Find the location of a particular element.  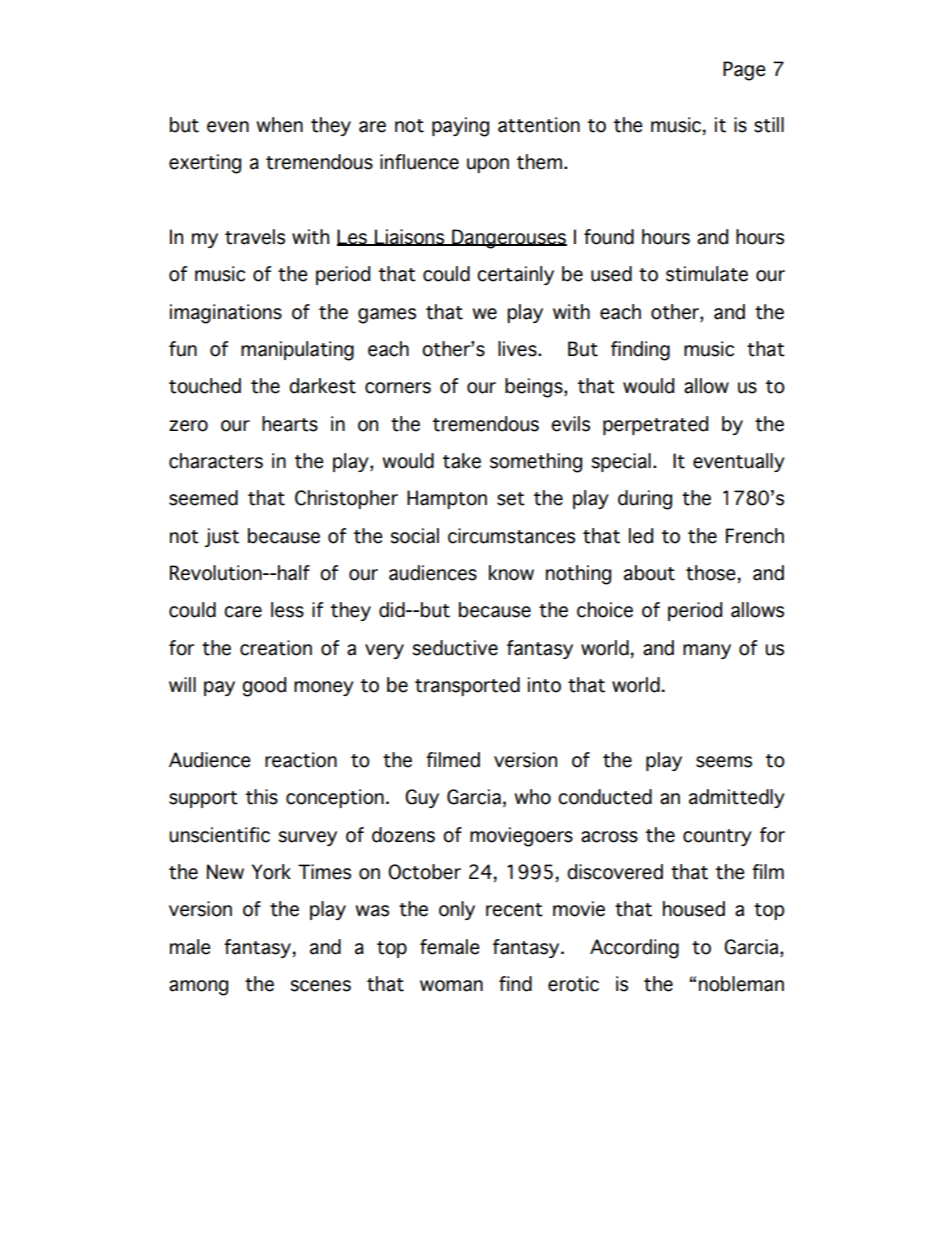

lives is located at coordinates (518, 349).
